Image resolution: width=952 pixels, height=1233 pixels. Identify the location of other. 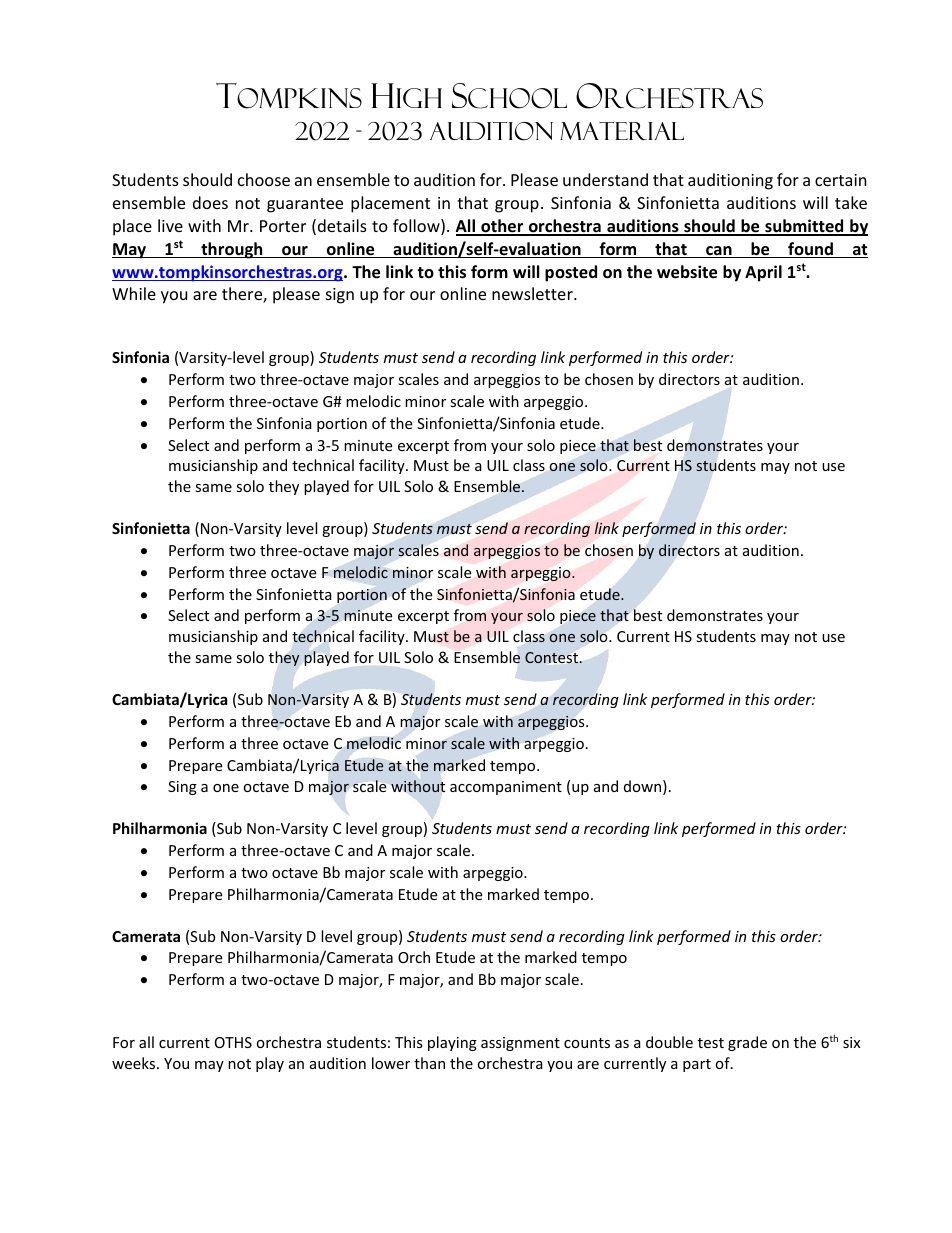
(502, 227).
